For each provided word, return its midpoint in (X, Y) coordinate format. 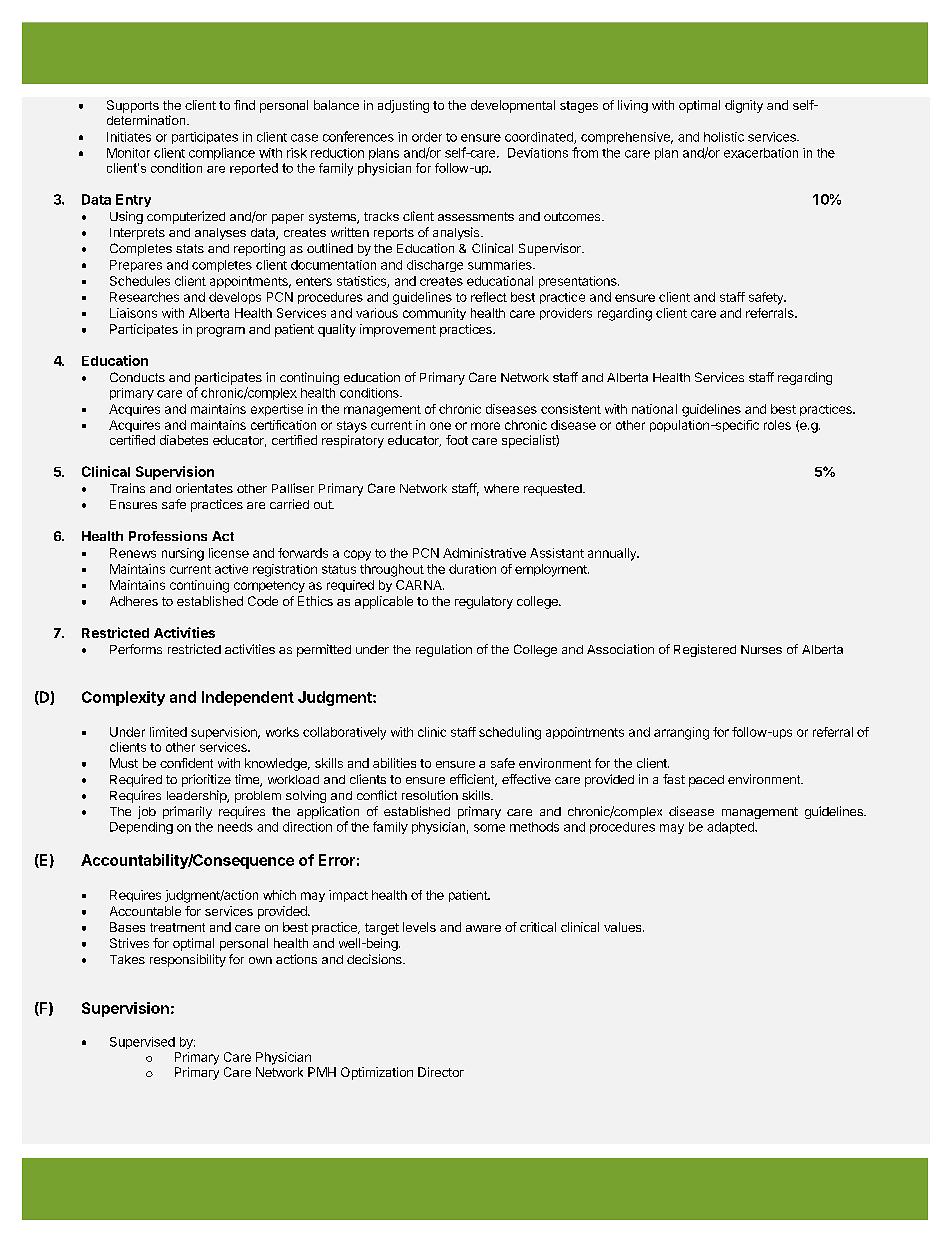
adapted (731, 828)
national (654, 409)
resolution (430, 795)
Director (441, 1072)
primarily (187, 812)
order (427, 137)
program (221, 332)
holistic (724, 137)
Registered (705, 650)
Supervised (142, 1043)
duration (472, 569)
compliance (222, 154)
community (434, 314)
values (624, 927)
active (231, 569)
